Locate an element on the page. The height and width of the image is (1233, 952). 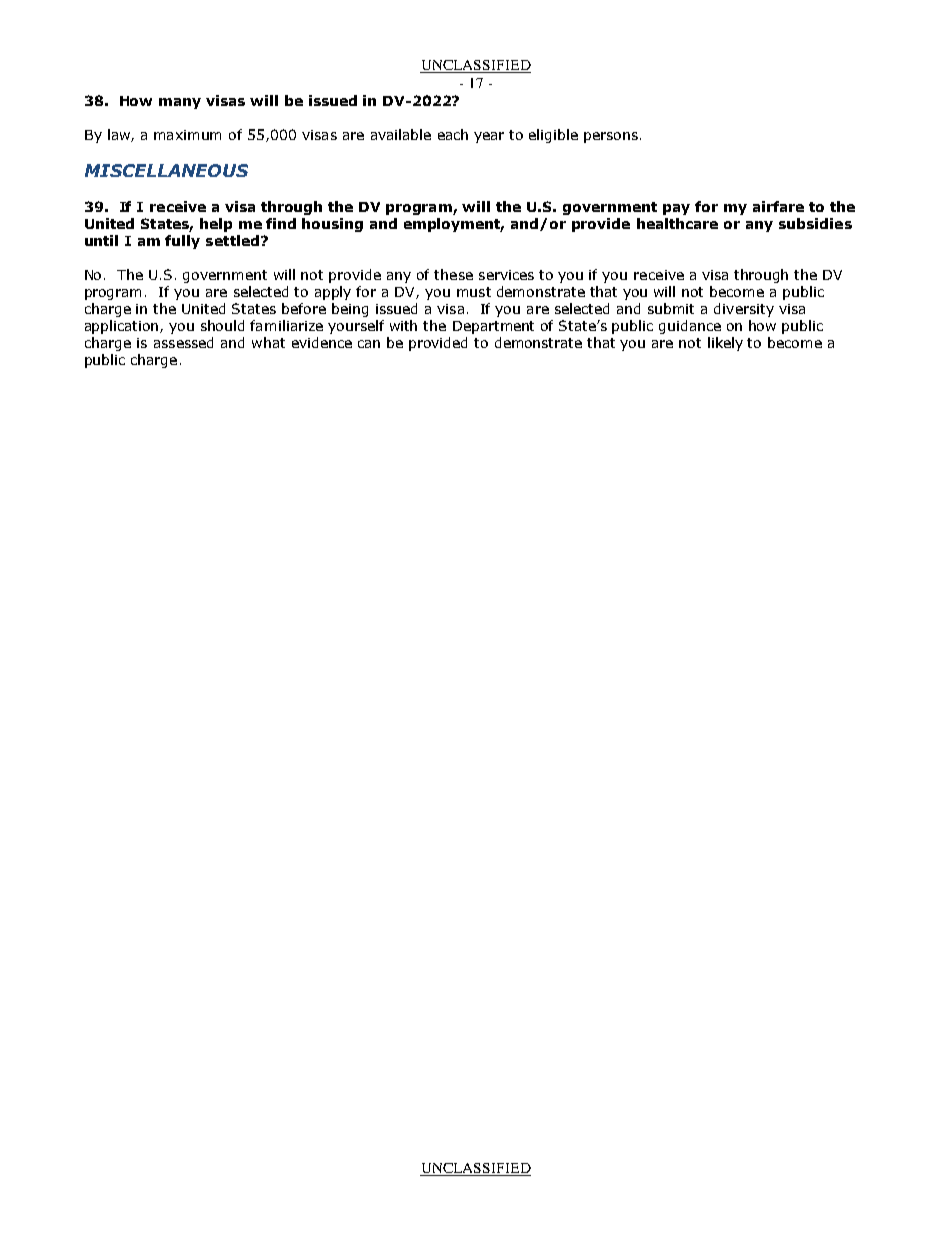
each is located at coordinates (453, 134).
